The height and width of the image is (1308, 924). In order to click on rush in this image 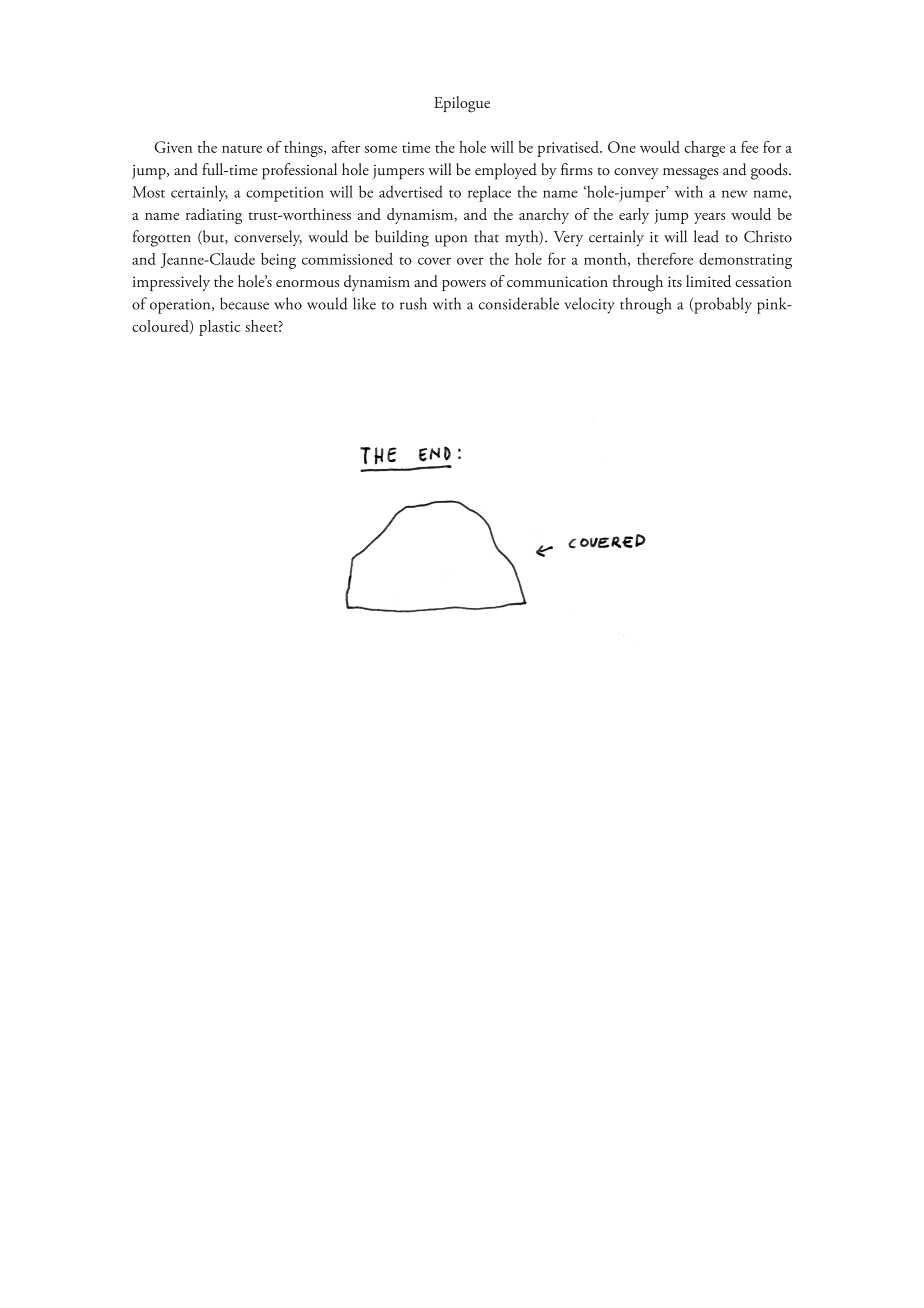, I will do `click(413, 303)`.
